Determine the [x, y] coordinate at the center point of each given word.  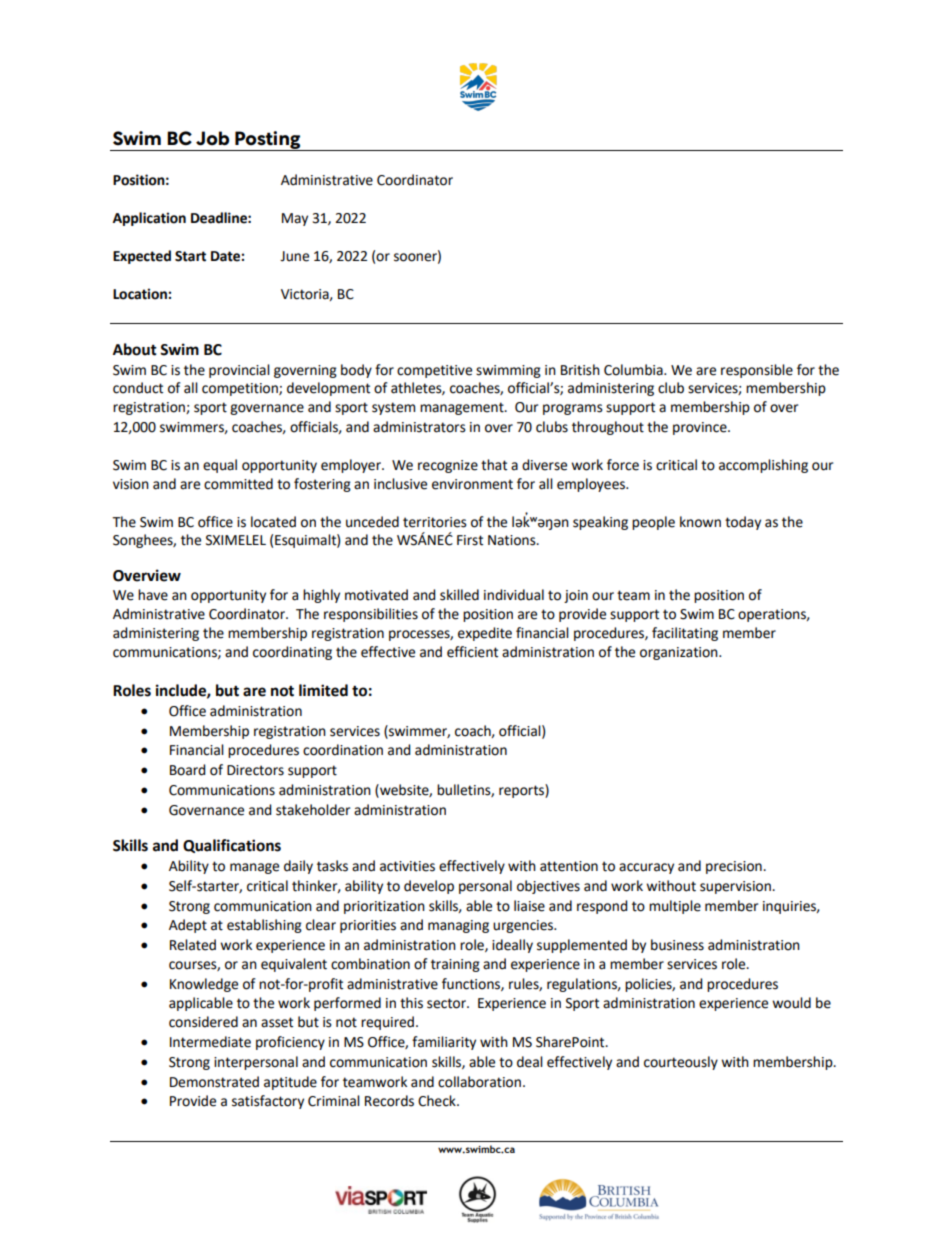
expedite [485, 634]
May [295, 219]
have [153, 595]
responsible [757, 371]
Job [212, 138]
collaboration [479, 1082]
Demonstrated [214, 1082]
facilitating [685, 634]
